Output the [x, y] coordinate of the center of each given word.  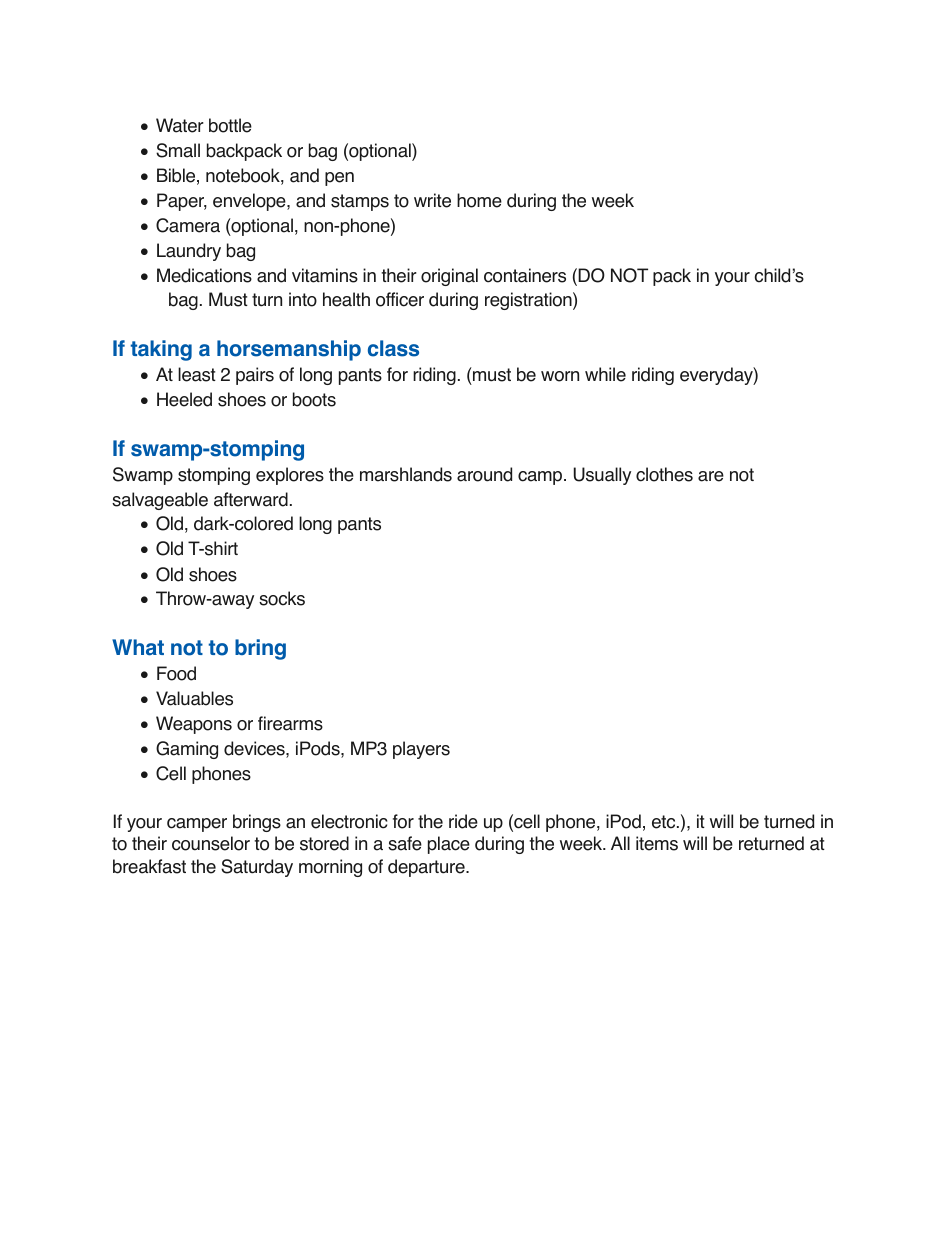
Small [178, 150]
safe [405, 843]
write [432, 200]
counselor [211, 843]
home [479, 200]
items [657, 843]
